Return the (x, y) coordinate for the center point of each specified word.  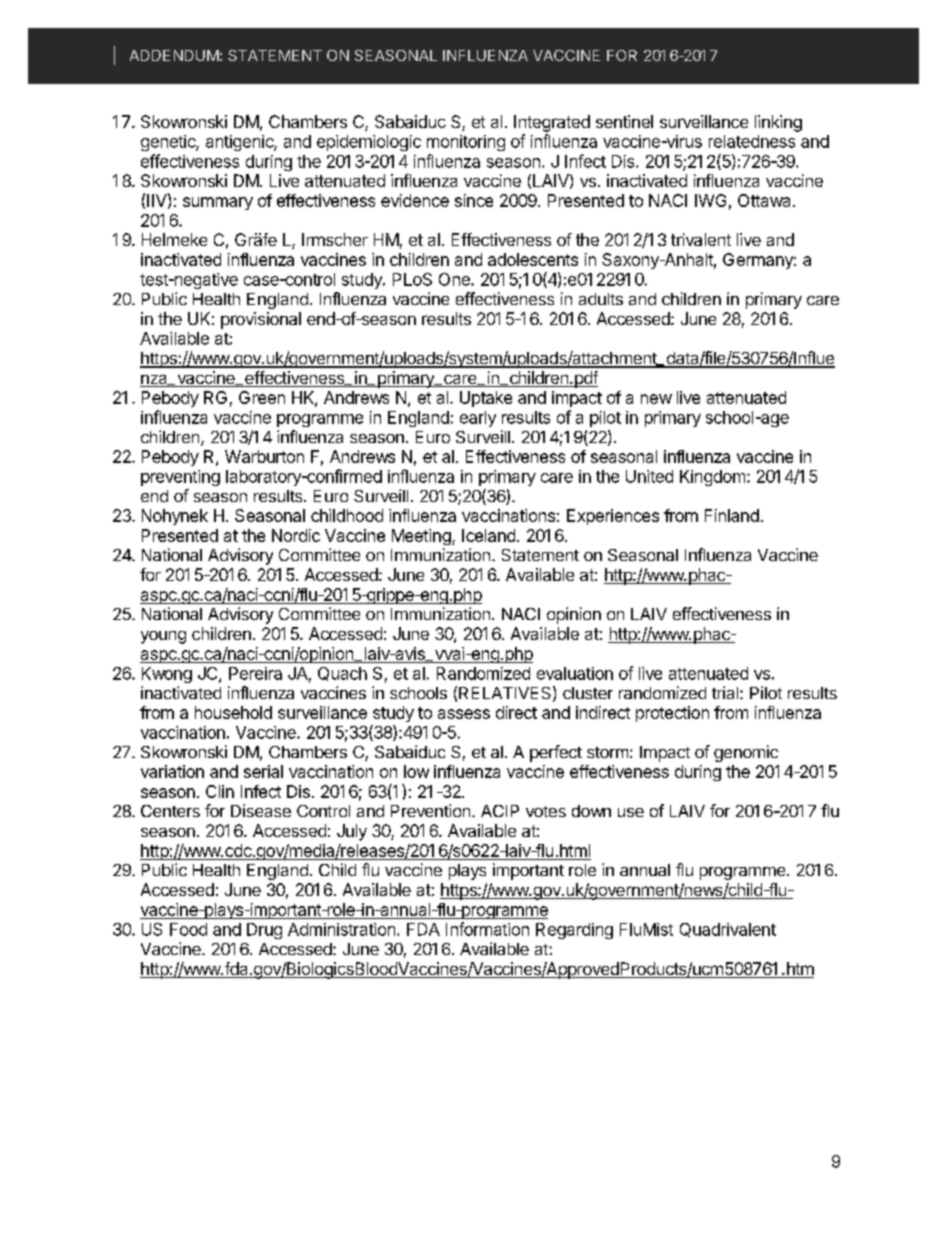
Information (487, 929)
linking (778, 123)
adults (601, 299)
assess (464, 714)
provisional (261, 320)
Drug (264, 931)
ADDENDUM (174, 55)
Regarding (574, 931)
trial (725, 692)
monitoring (466, 143)
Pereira (255, 673)
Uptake (486, 399)
